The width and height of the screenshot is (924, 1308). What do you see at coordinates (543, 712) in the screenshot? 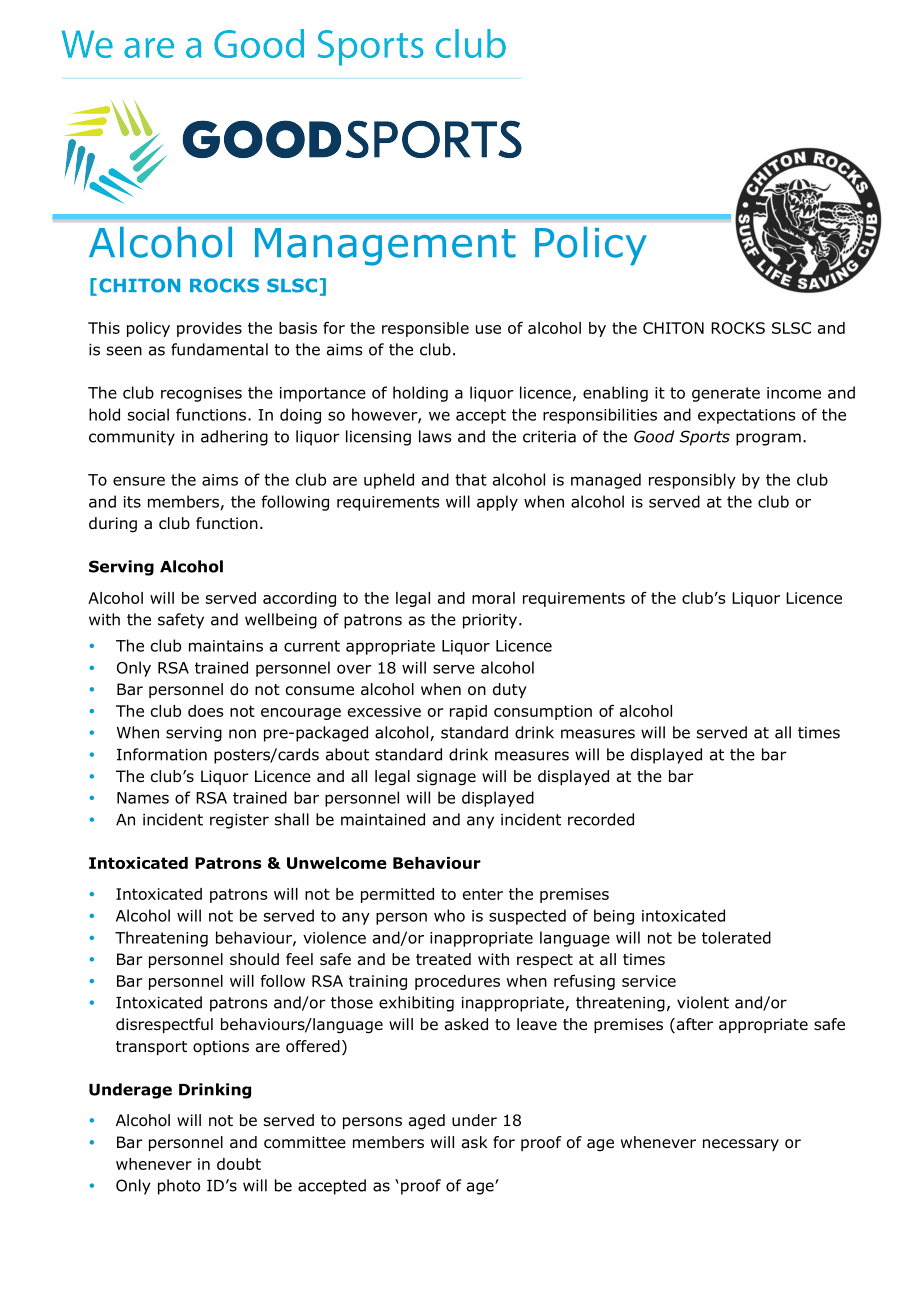
I see `consumption` at bounding box center [543, 712].
